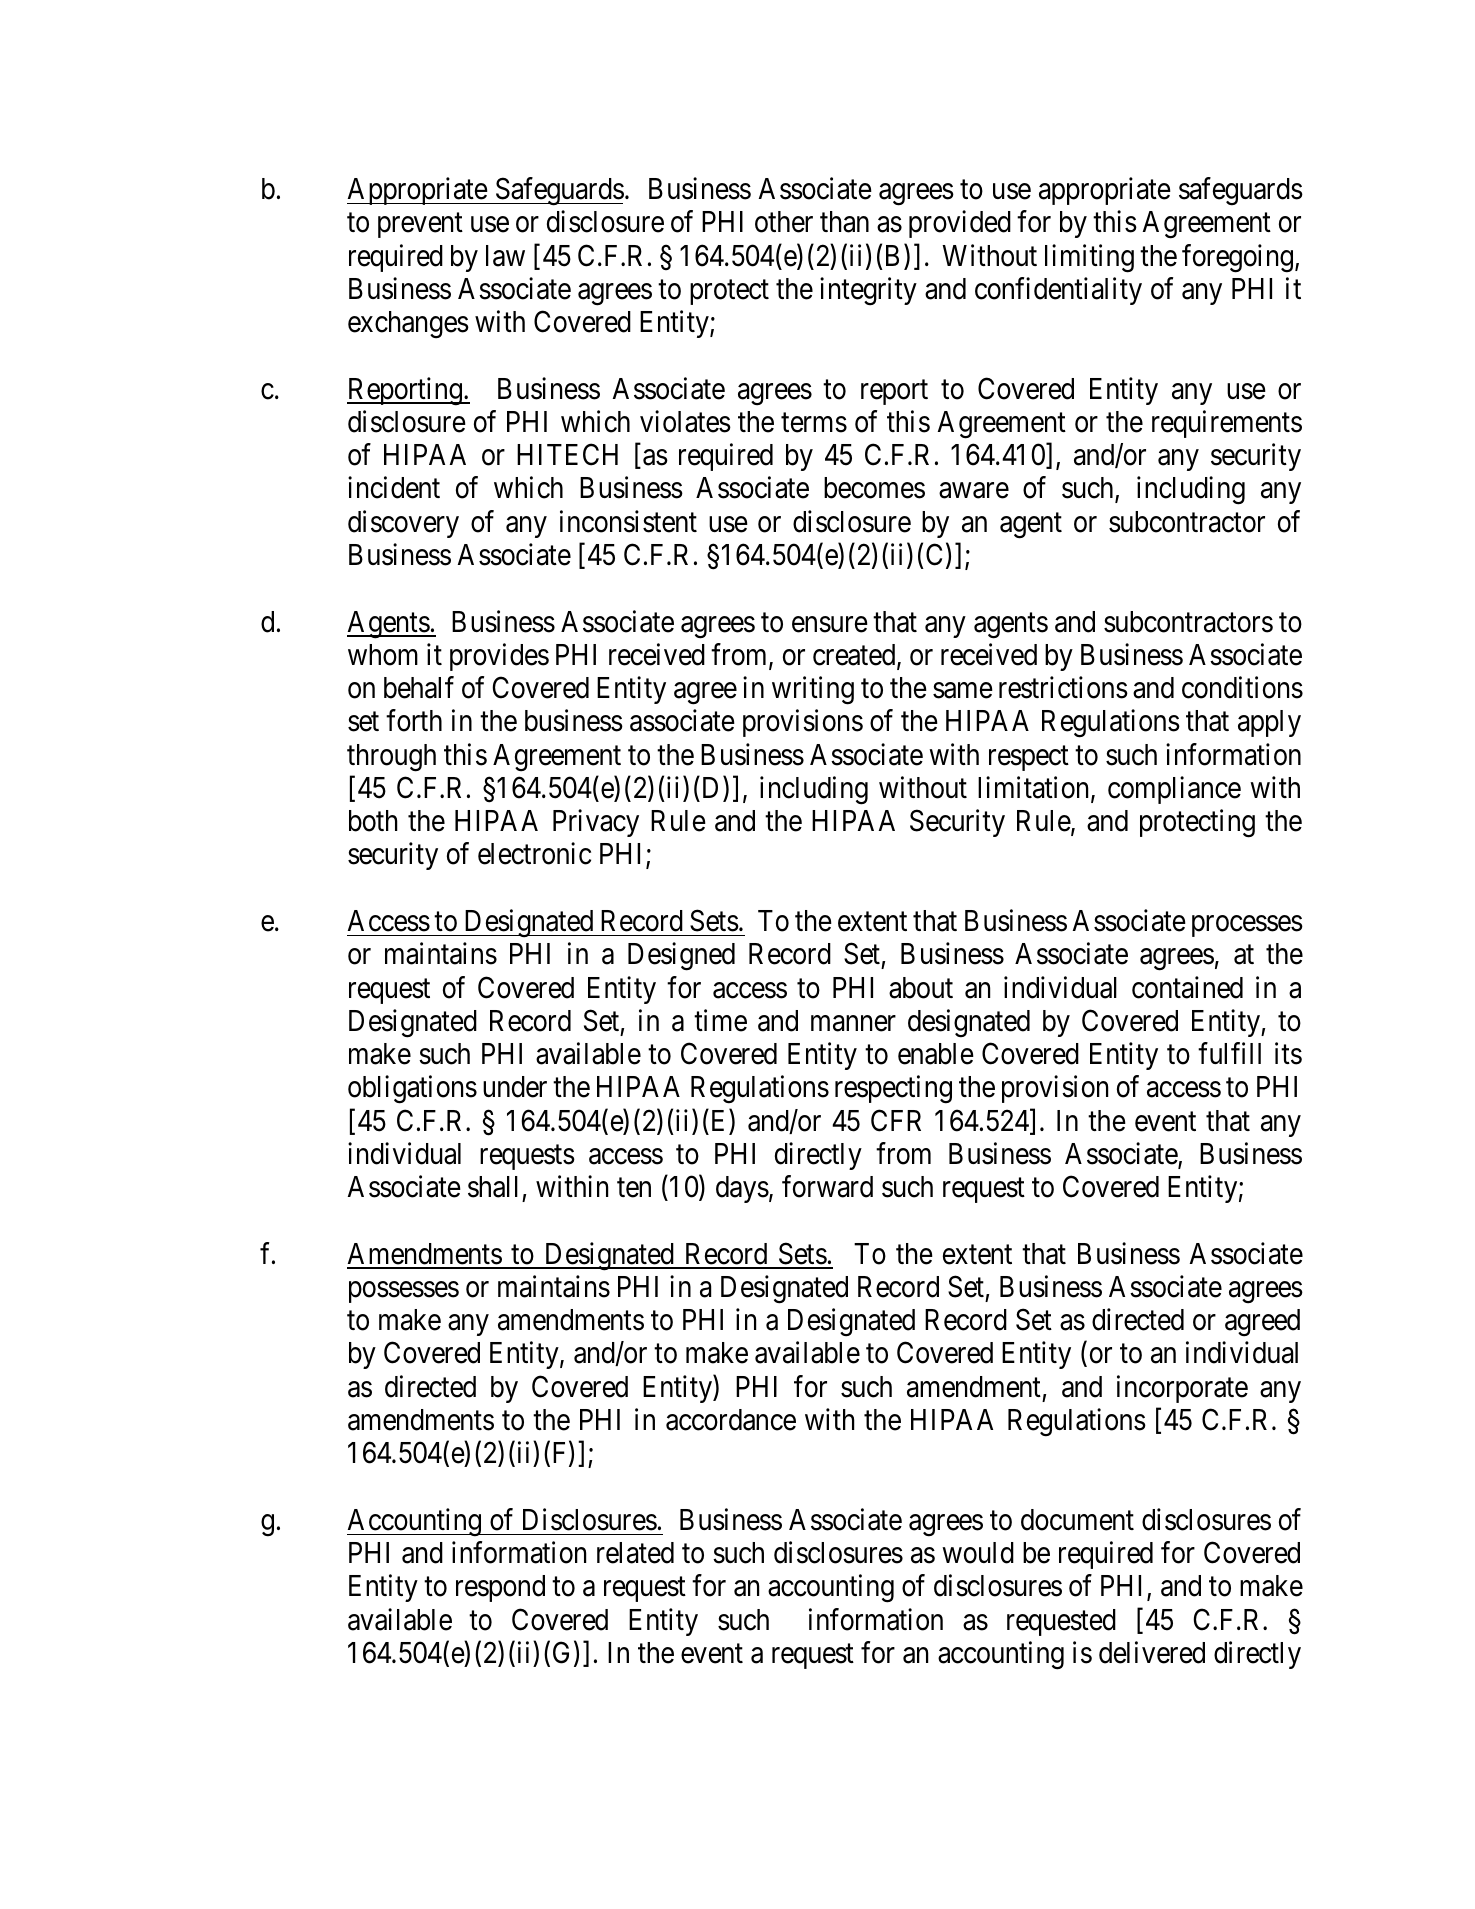  I want to click on limiting, so click(1089, 258).
